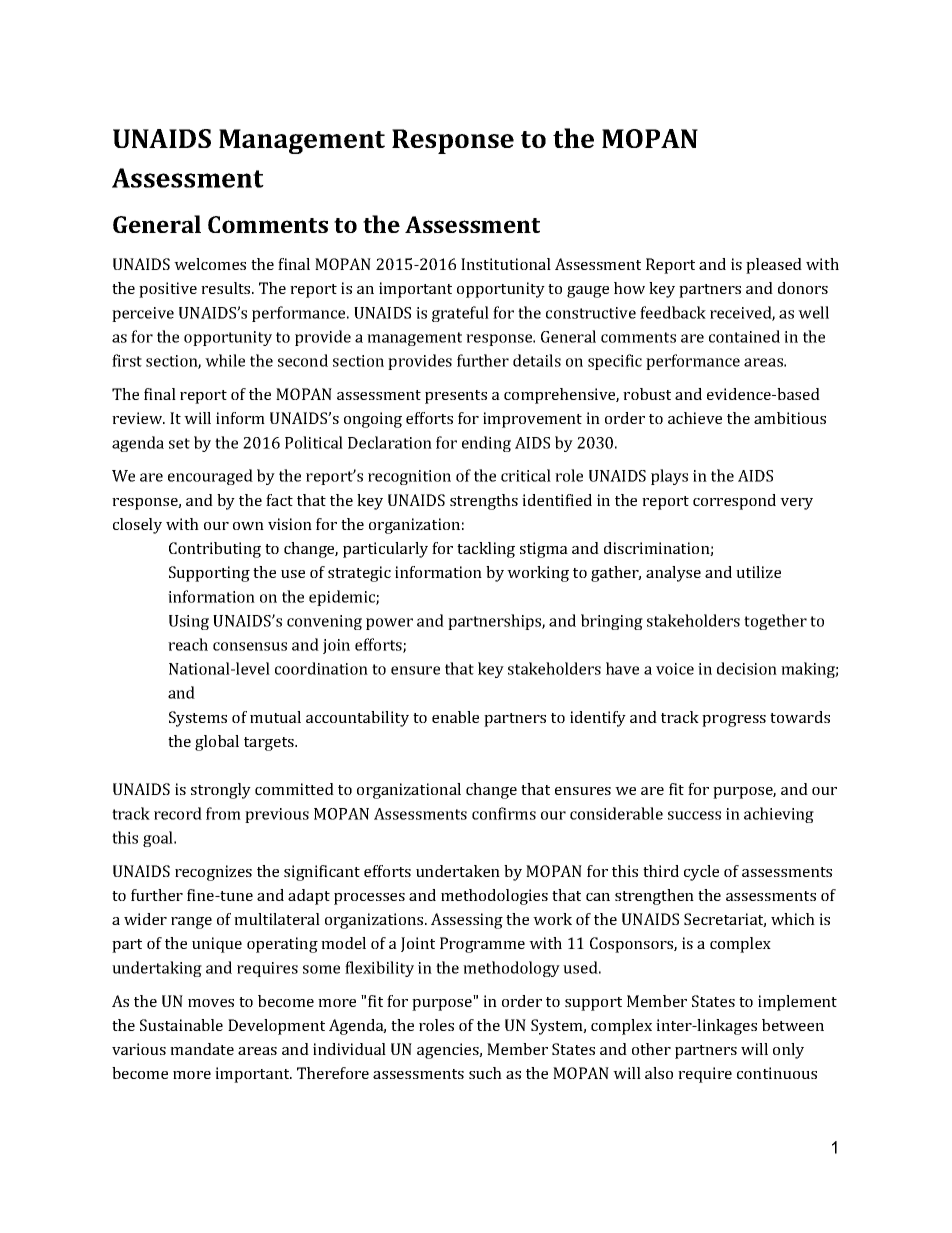 This screenshot has width=952, height=1233. I want to click on grateful, so click(460, 314).
